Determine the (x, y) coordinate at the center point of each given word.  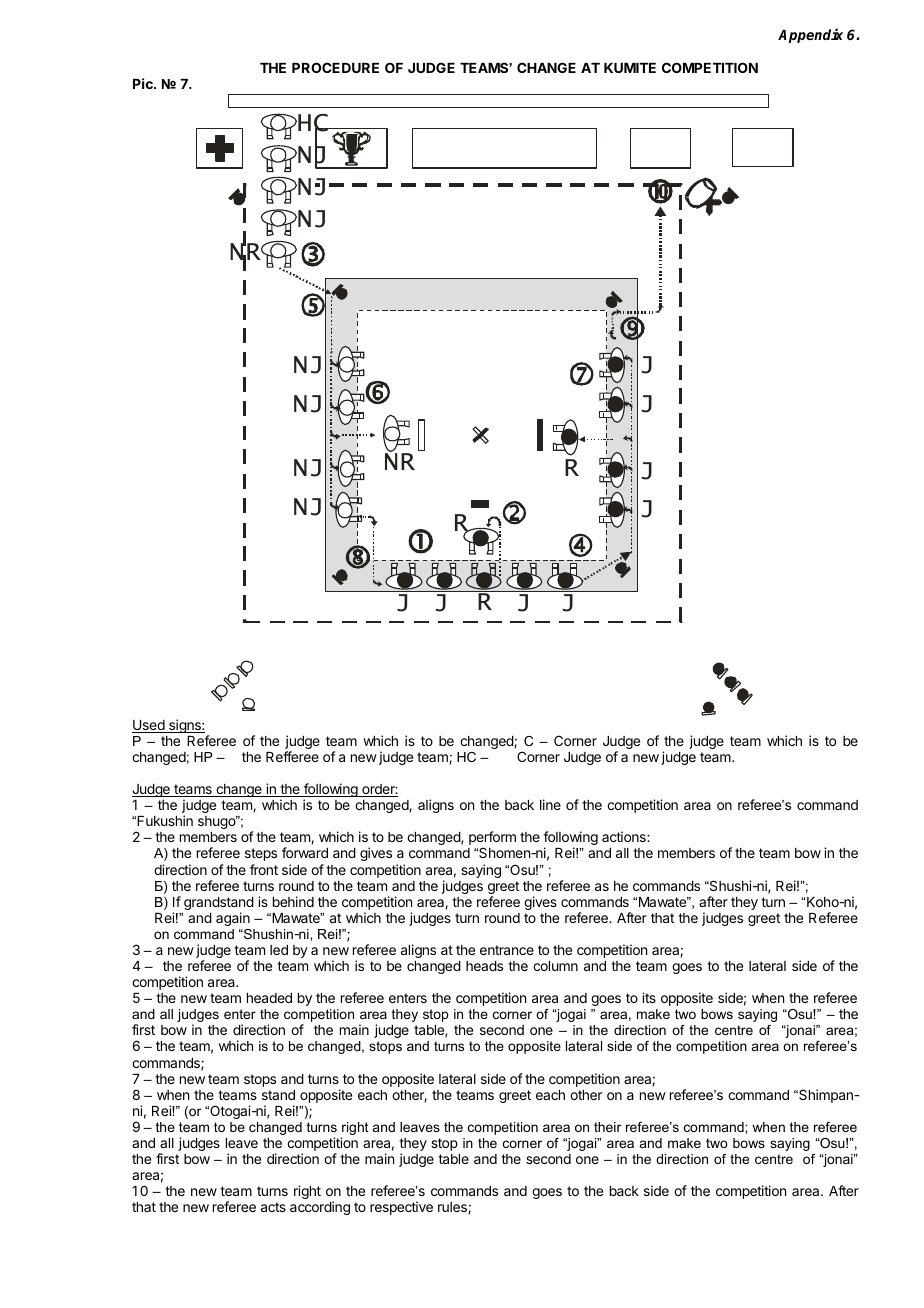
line (550, 804)
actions (625, 836)
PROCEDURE (335, 67)
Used (149, 726)
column (555, 966)
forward (305, 852)
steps (261, 854)
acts (273, 1207)
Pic (144, 83)
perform (492, 839)
